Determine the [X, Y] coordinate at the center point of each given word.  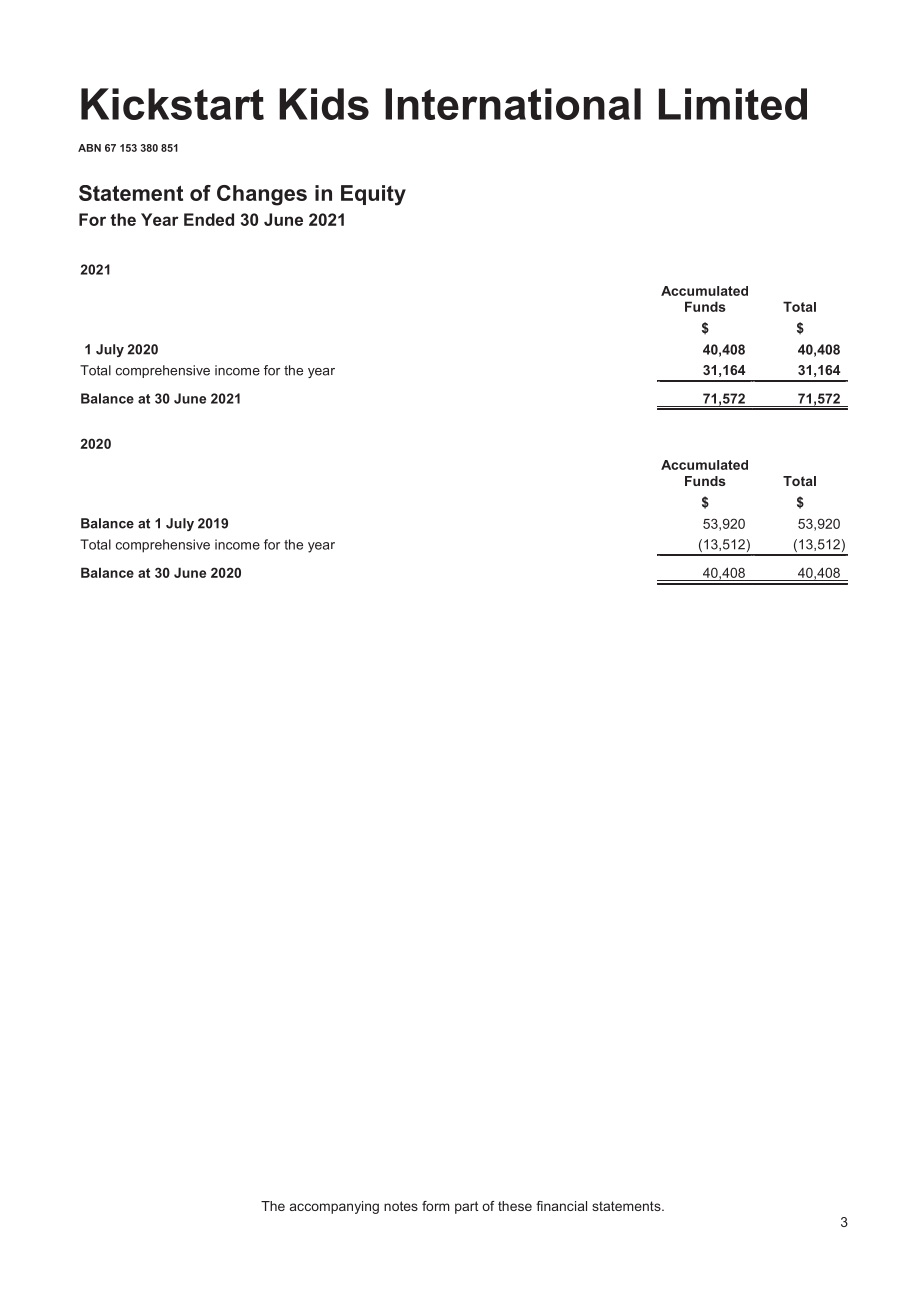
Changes [262, 195]
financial [561, 1206]
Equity [373, 195]
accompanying [334, 1207]
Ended [209, 219]
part [466, 1207]
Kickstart [172, 104]
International [513, 104]
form [436, 1206]
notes [401, 1206]
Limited [733, 104]
